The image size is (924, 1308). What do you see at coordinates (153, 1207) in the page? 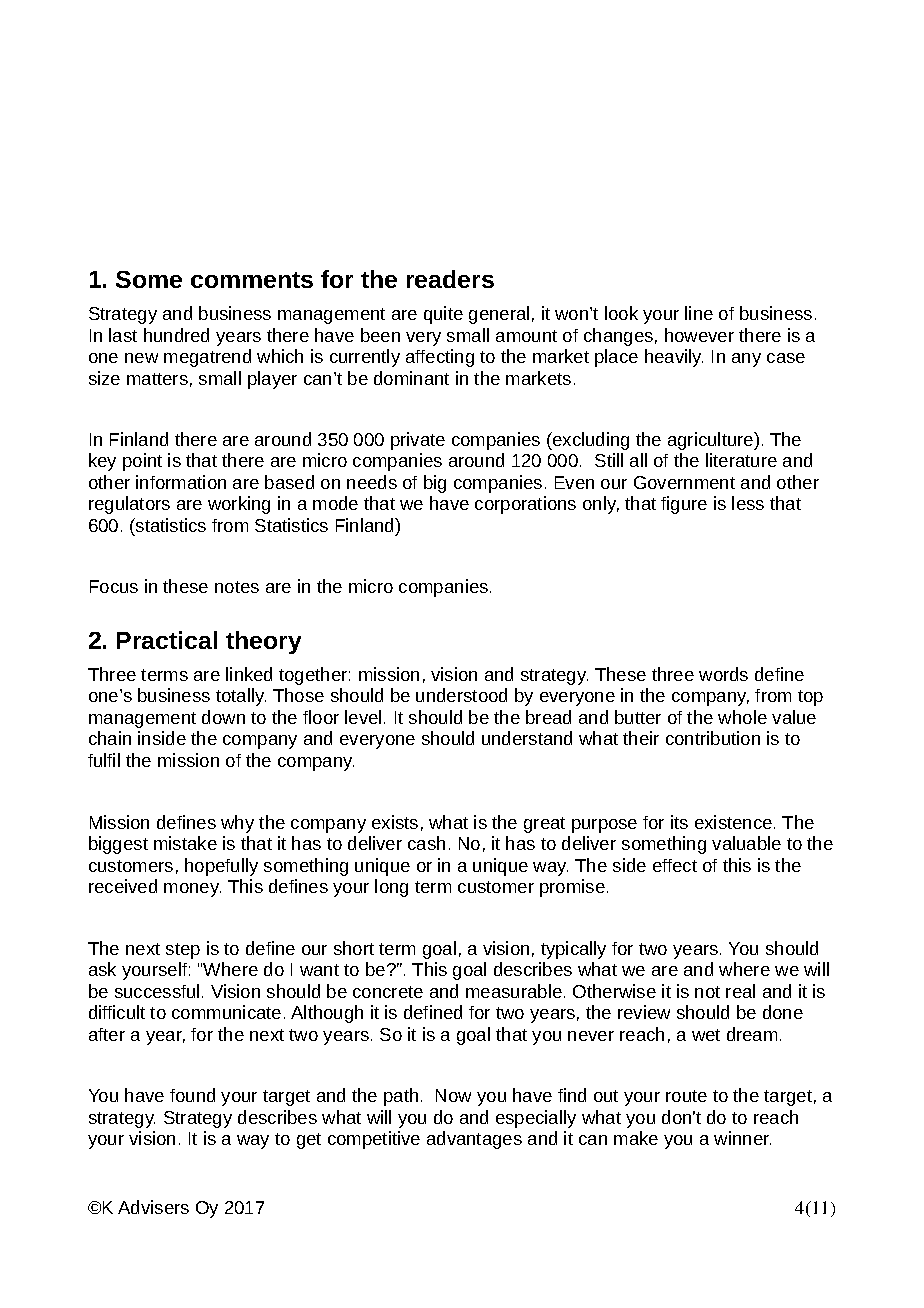
I see `Advisers` at bounding box center [153, 1207].
